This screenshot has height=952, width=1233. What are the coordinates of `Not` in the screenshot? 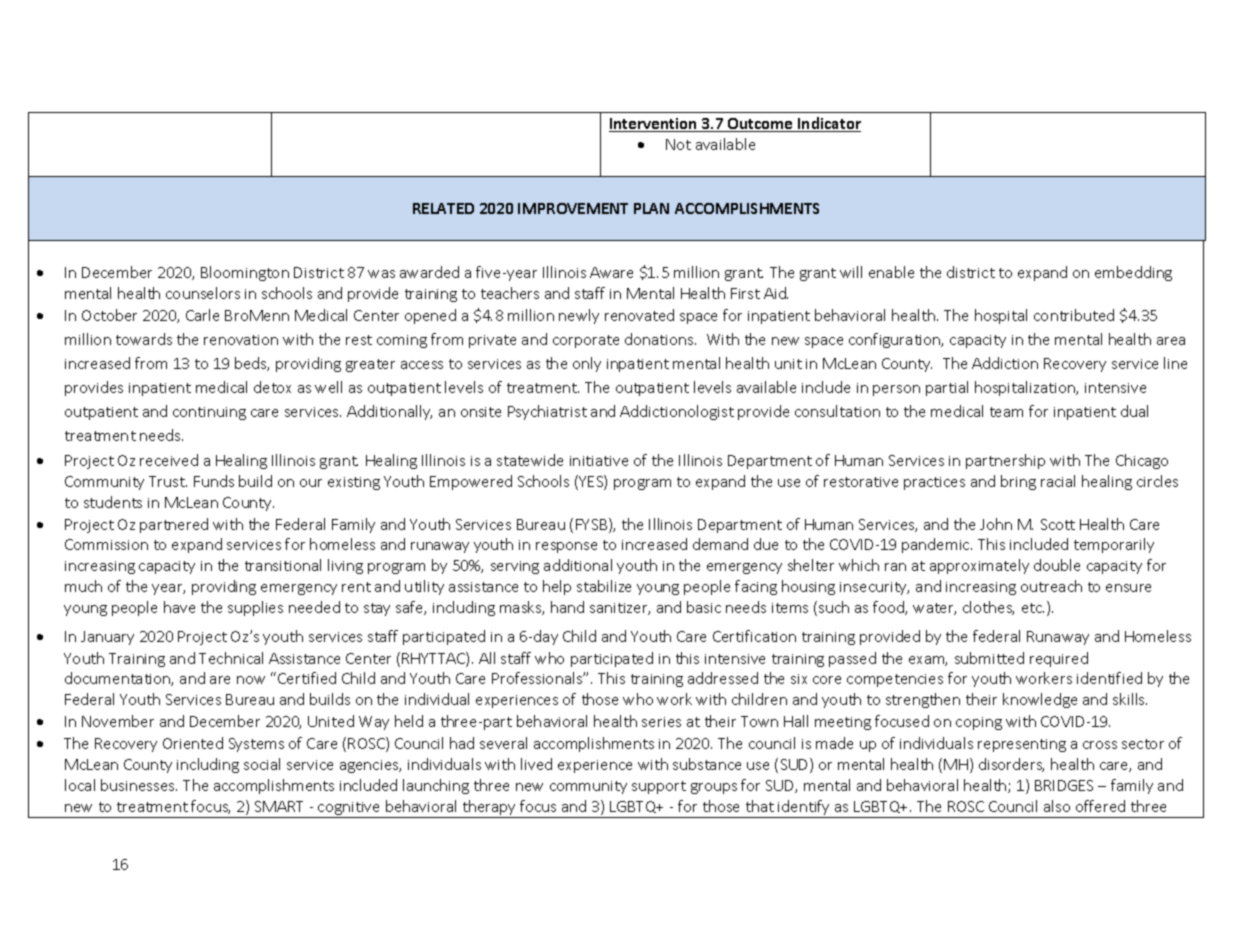 It's located at (678, 144).
